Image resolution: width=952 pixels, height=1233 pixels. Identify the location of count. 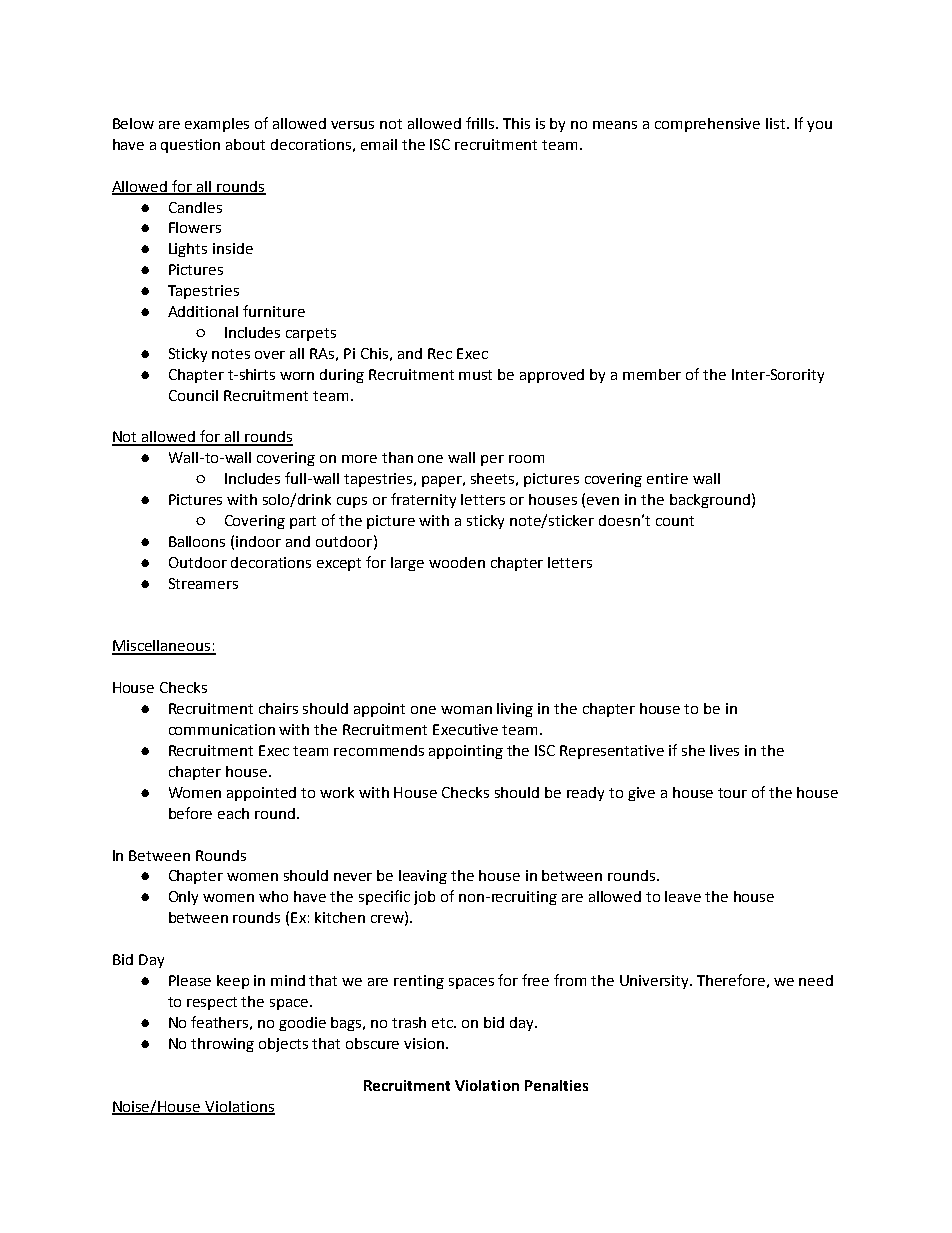
(675, 521).
